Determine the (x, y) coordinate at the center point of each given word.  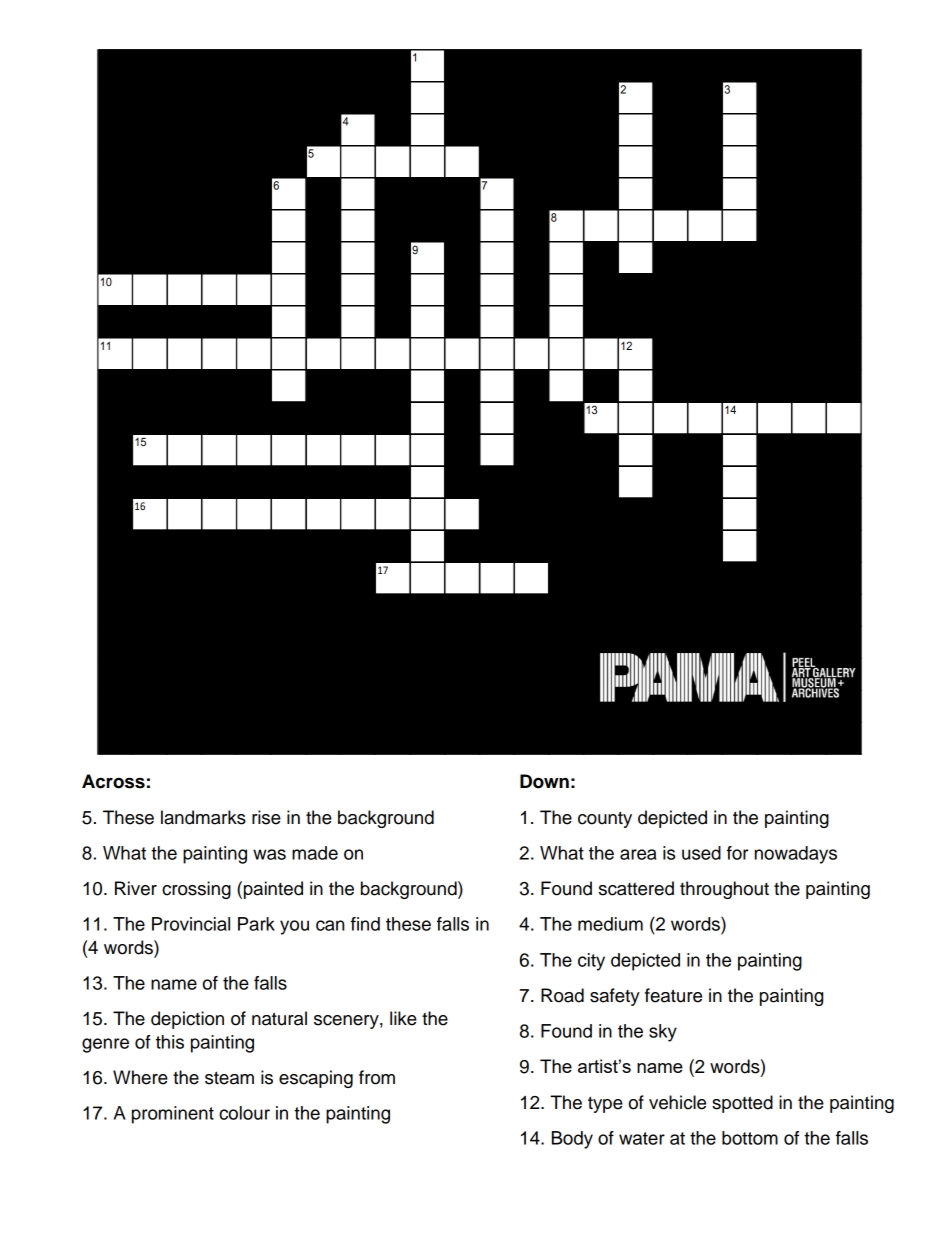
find (365, 924)
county (605, 819)
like (403, 1018)
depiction (187, 1020)
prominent (173, 1115)
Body (572, 1140)
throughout (724, 890)
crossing (196, 890)
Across (113, 781)
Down (544, 781)
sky (663, 1033)
